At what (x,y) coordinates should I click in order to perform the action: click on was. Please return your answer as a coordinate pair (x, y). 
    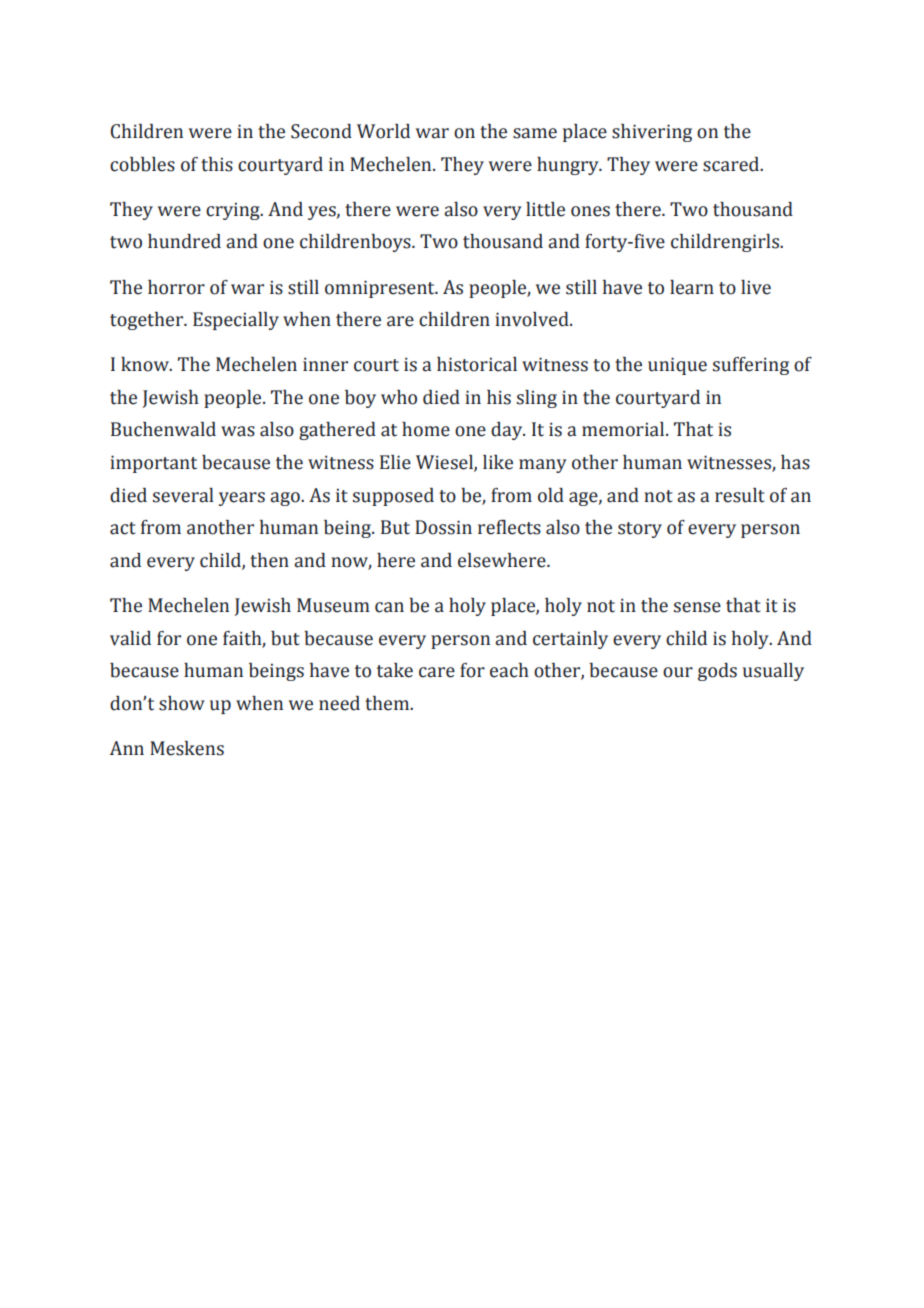
    Looking at the image, I should click on (238, 431).
